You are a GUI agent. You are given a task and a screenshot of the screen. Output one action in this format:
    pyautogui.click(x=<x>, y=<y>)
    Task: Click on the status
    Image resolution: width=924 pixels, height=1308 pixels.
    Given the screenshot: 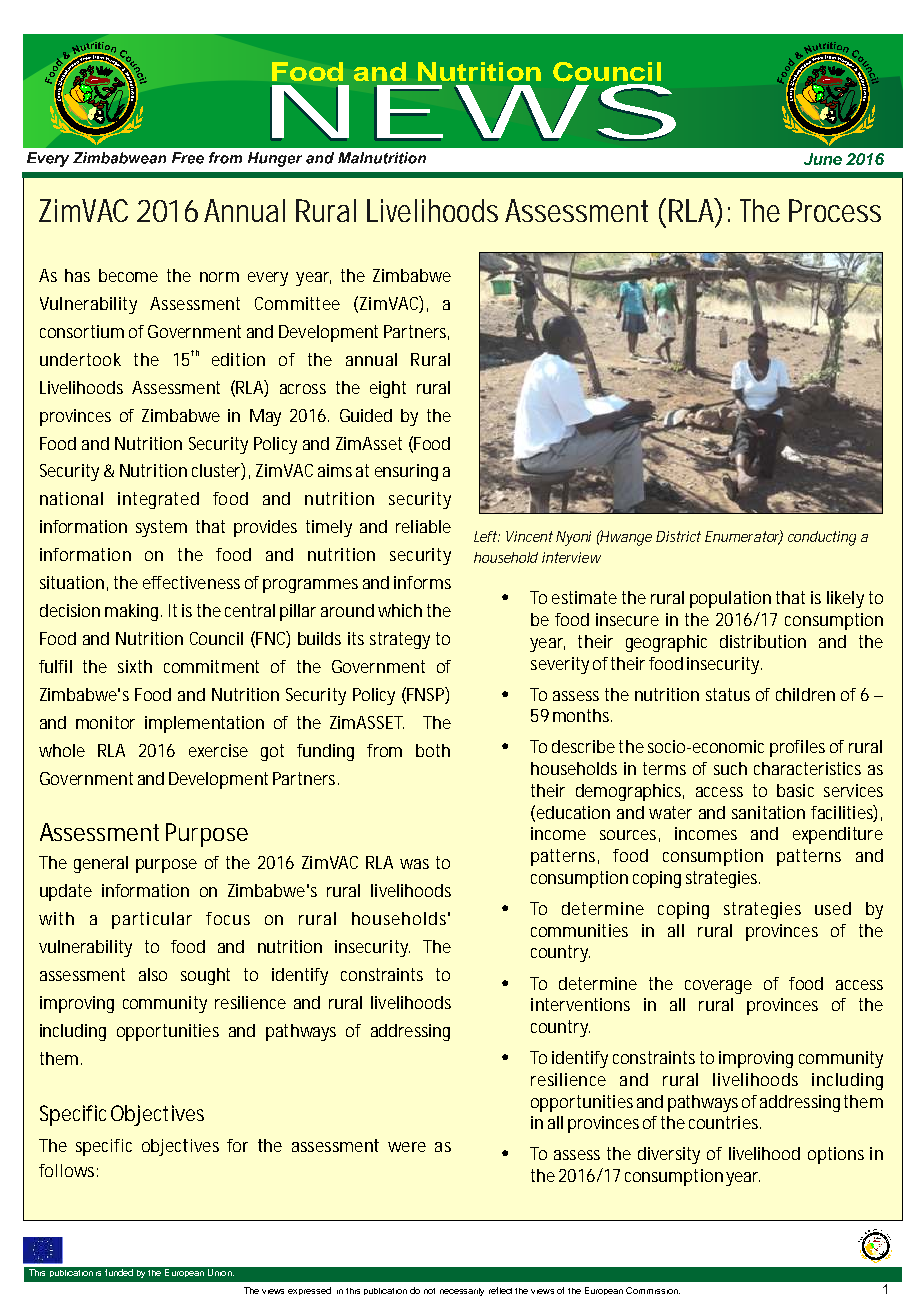 What is the action you would take?
    pyautogui.click(x=728, y=694)
